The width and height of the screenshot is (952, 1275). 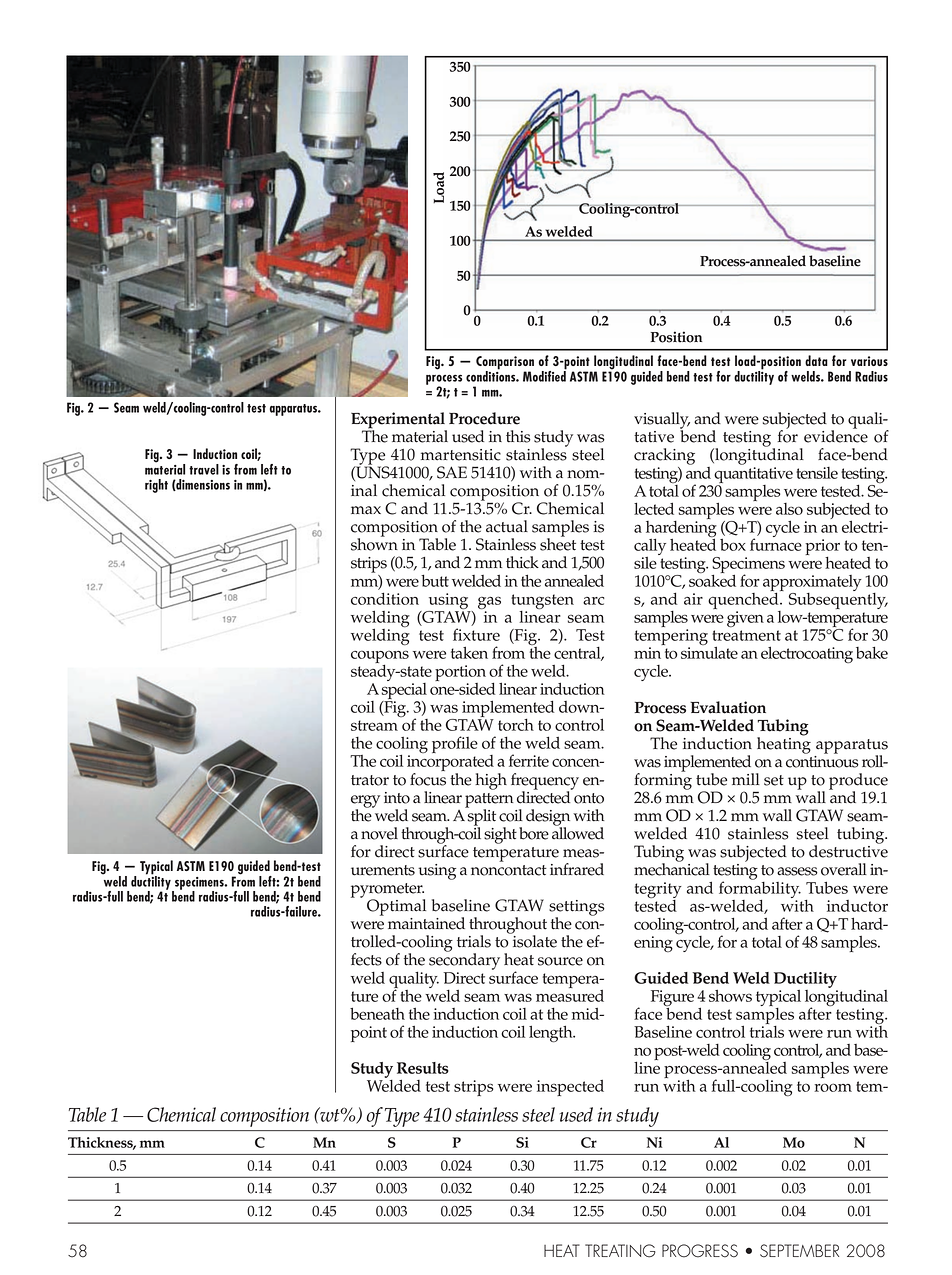 What do you see at coordinates (816, 360) in the screenshot?
I see `data` at bounding box center [816, 360].
